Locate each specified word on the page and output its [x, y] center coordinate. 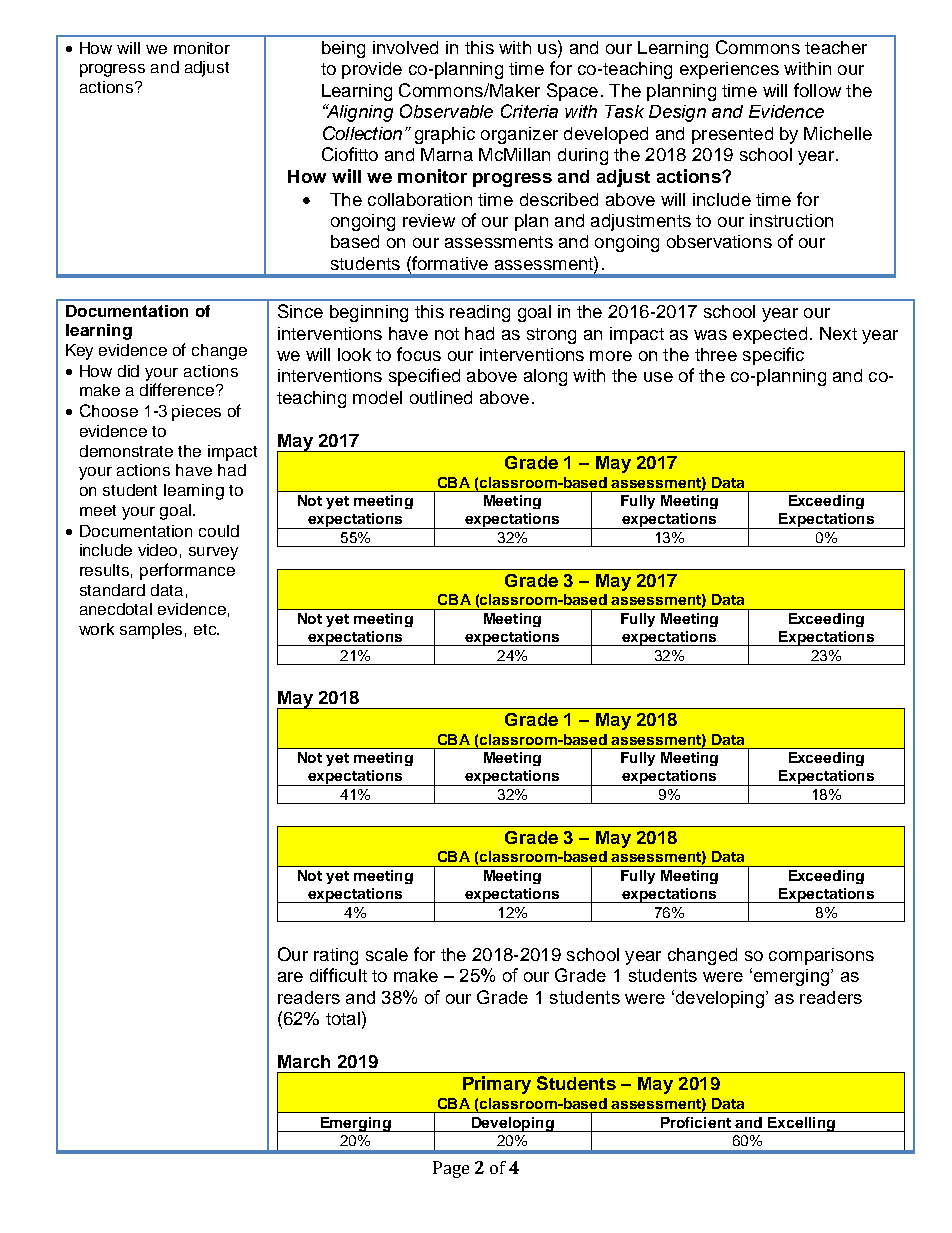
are [290, 977]
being [343, 49]
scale [387, 954]
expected [770, 335]
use [658, 377]
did [128, 371]
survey [213, 553]
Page [451, 1169]
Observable [446, 111]
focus [419, 354]
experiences [729, 70]
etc [206, 629]
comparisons [821, 956]
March [304, 1061]
